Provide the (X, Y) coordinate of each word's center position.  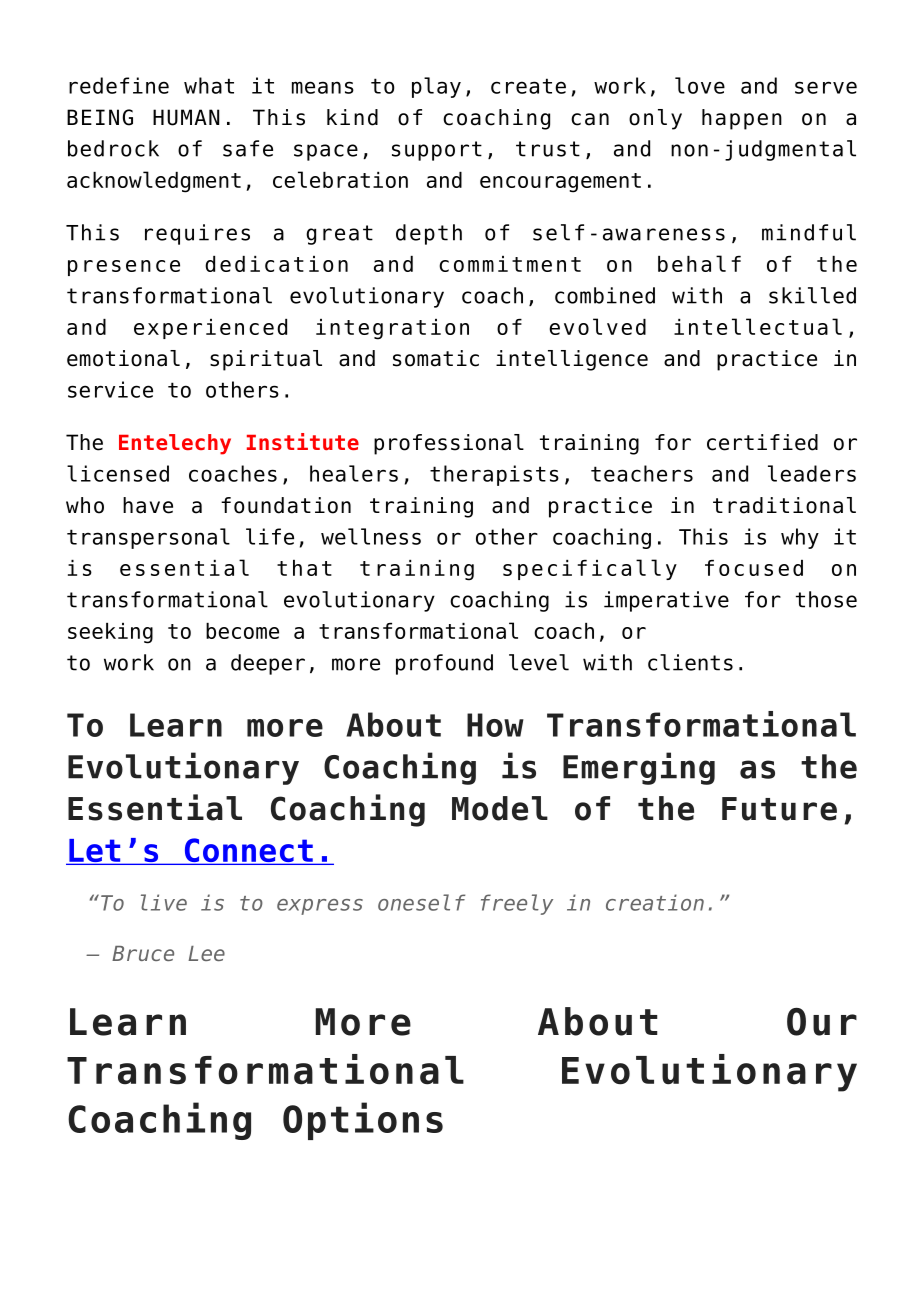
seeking (110, 633)
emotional (123, 358)
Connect (248, 851)
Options (363, 1121)
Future (779, 809)
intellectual (758, 326)
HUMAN (186, 117)
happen (742, 119)
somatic (436, 358)
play (436, 87)
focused (754, 568)
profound (444, 664)
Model (500, 808)
